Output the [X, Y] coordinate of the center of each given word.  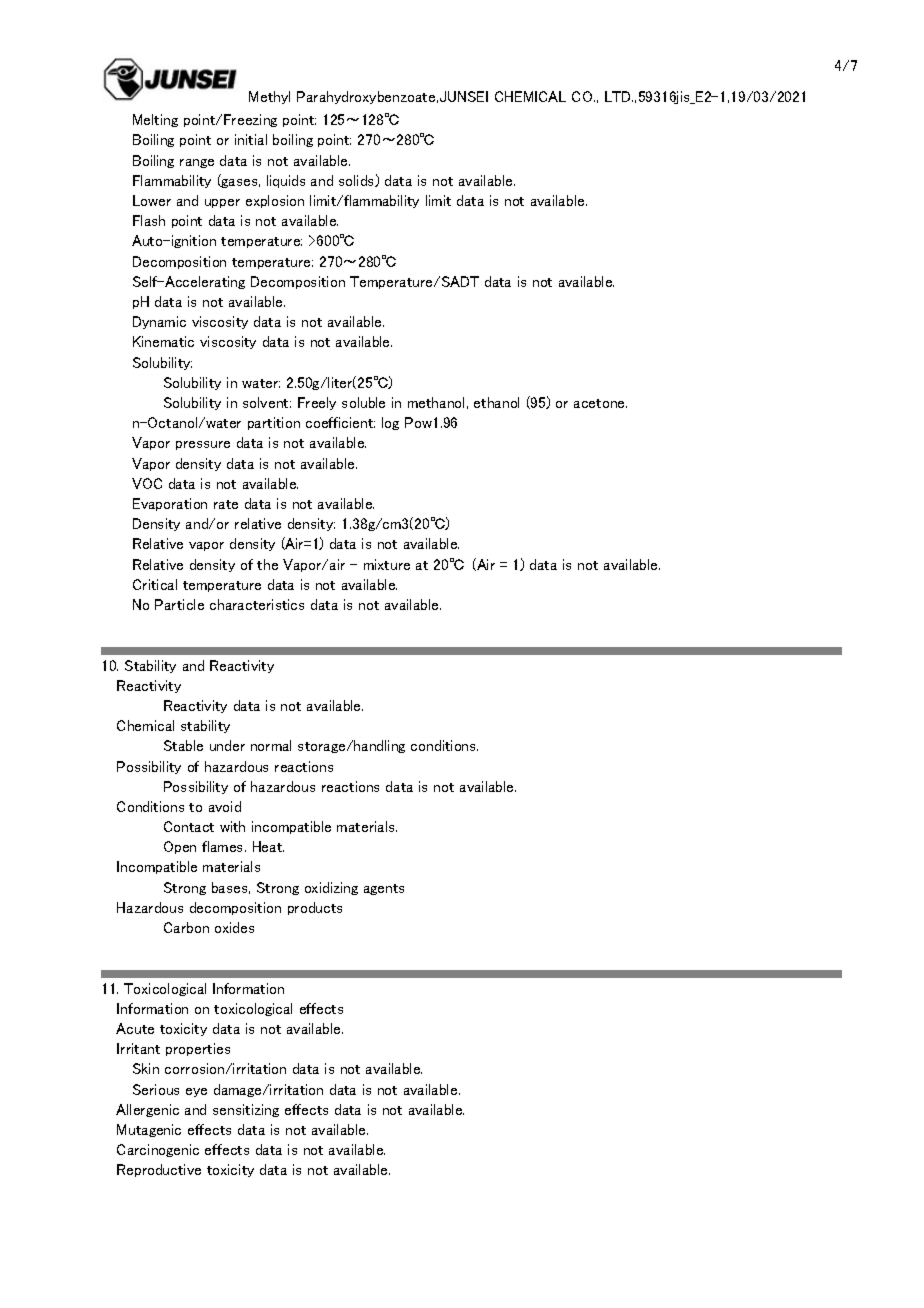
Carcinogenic [158, 1150]
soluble [363, 402]
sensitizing [246, 1110]
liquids [286, 181]
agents [384, 889]
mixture [387, 564]
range [197, 163]
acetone [600, 403]
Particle [179, 604]
